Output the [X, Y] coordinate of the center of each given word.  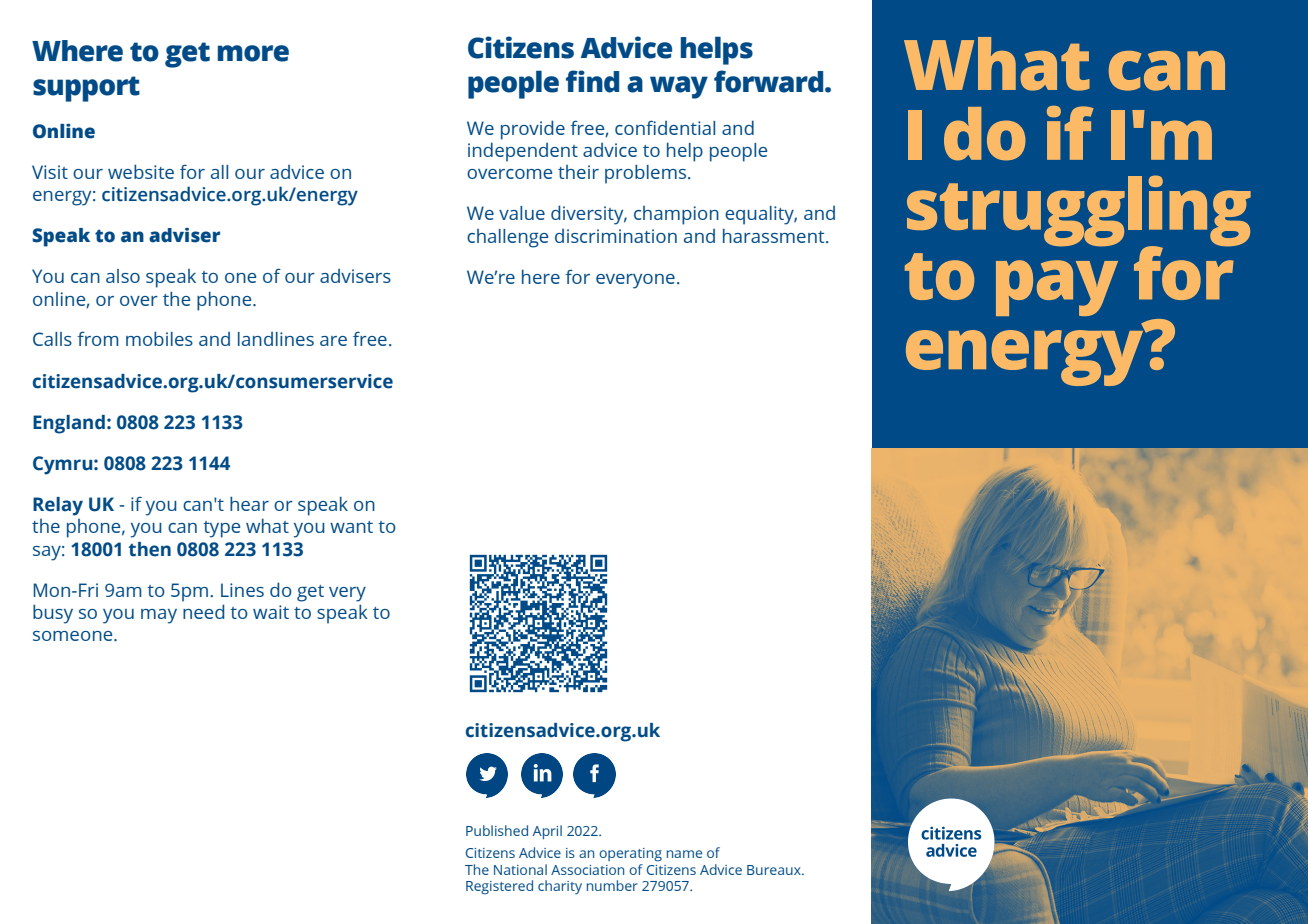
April [547, 832]
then [149, 549]
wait [271, 612]
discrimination [616, 236]
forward [770, 81]
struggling [1079, 212]
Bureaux [775, 870]
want [351, 527]
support [86, 89]
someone [74, 636]
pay [1057, 288]
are [333, 341]
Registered [499, 887]
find [592, 81]
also [123, 276]
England [69, 424]
